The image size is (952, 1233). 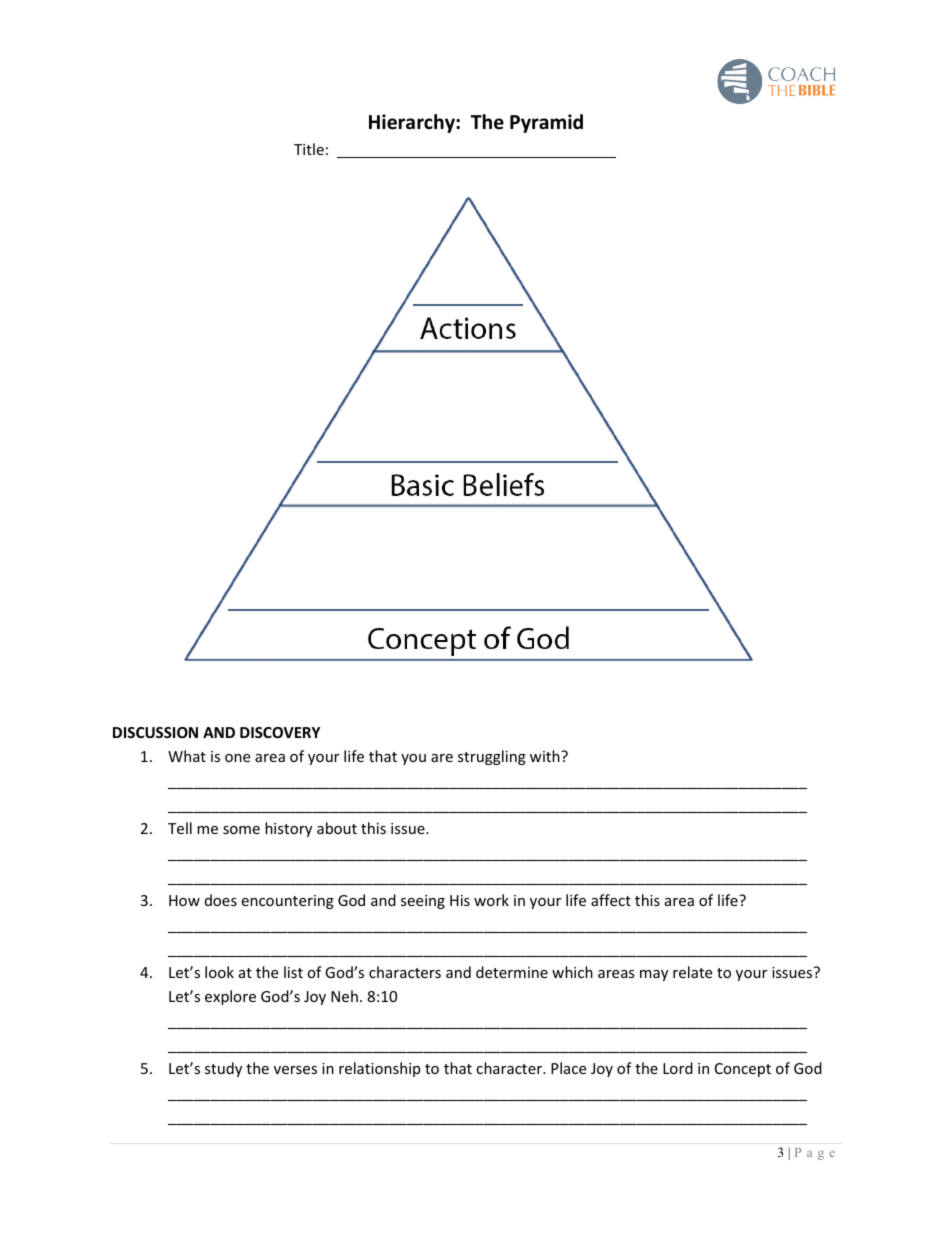 What do you see at coordinates (223, 1069) in the screenshot?
I see `study` at bounding box center [223, 1069].
